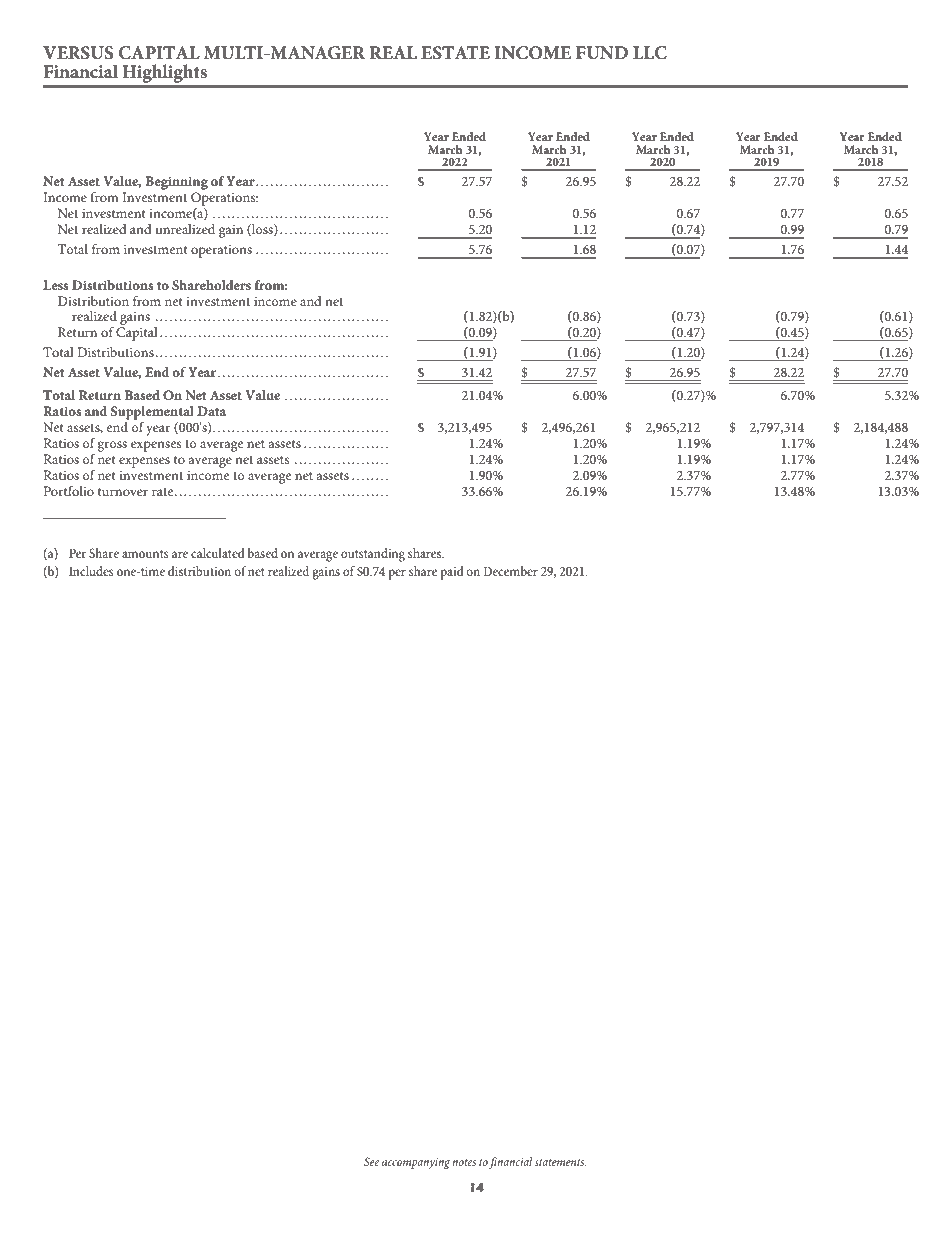 Image resolution: width=952 pixels, height=1241 pixels. I want to click on Includes, so click(91, 571).
